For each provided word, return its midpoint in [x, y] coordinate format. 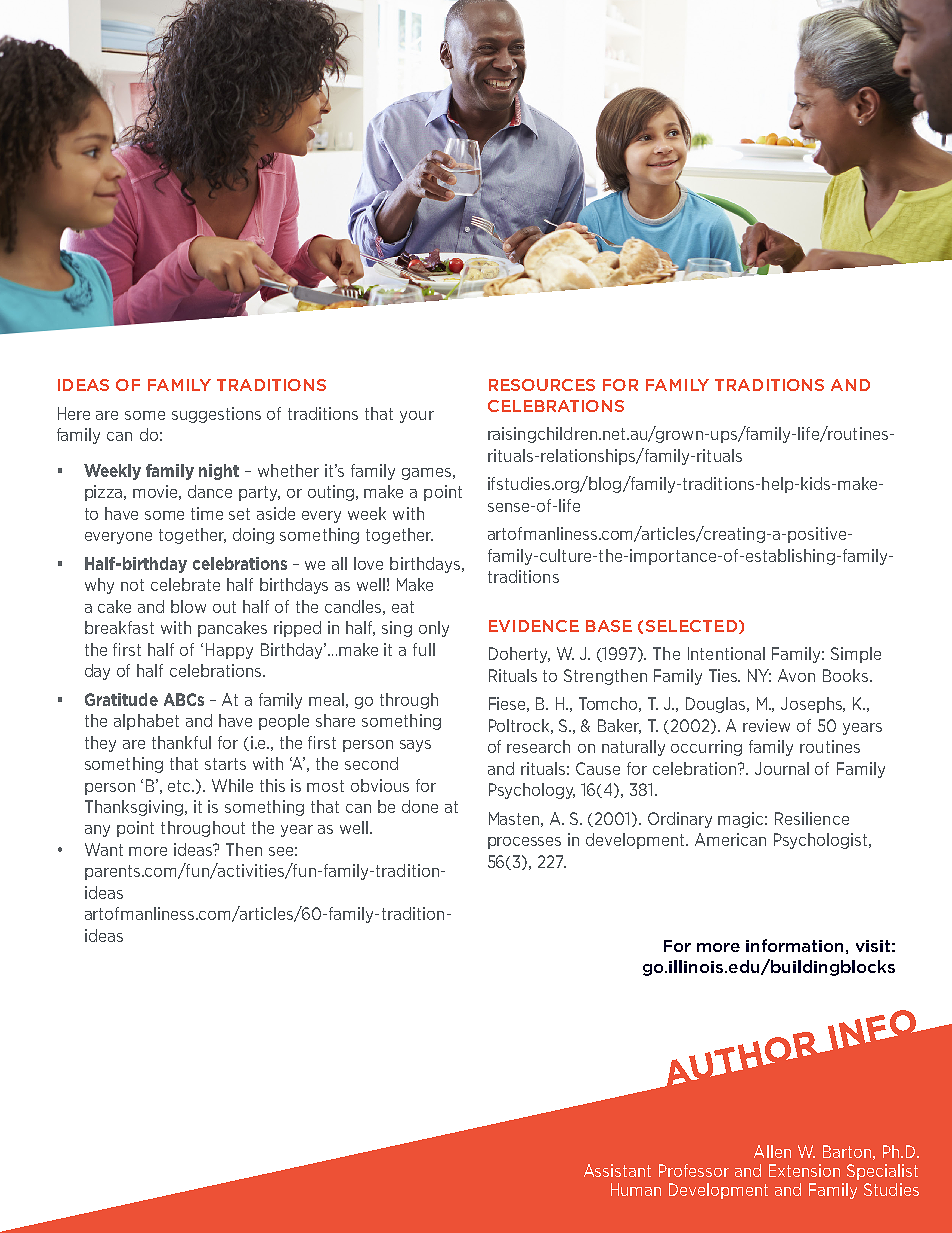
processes [524, 843]
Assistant [617, 1170]
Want [104, 849]
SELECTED [691, 626]
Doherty [519, 655]
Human [636, 1189]
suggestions [216, 415]
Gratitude [121, 699]
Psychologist [822, 841]
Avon [796, 675]
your [417, 417]
